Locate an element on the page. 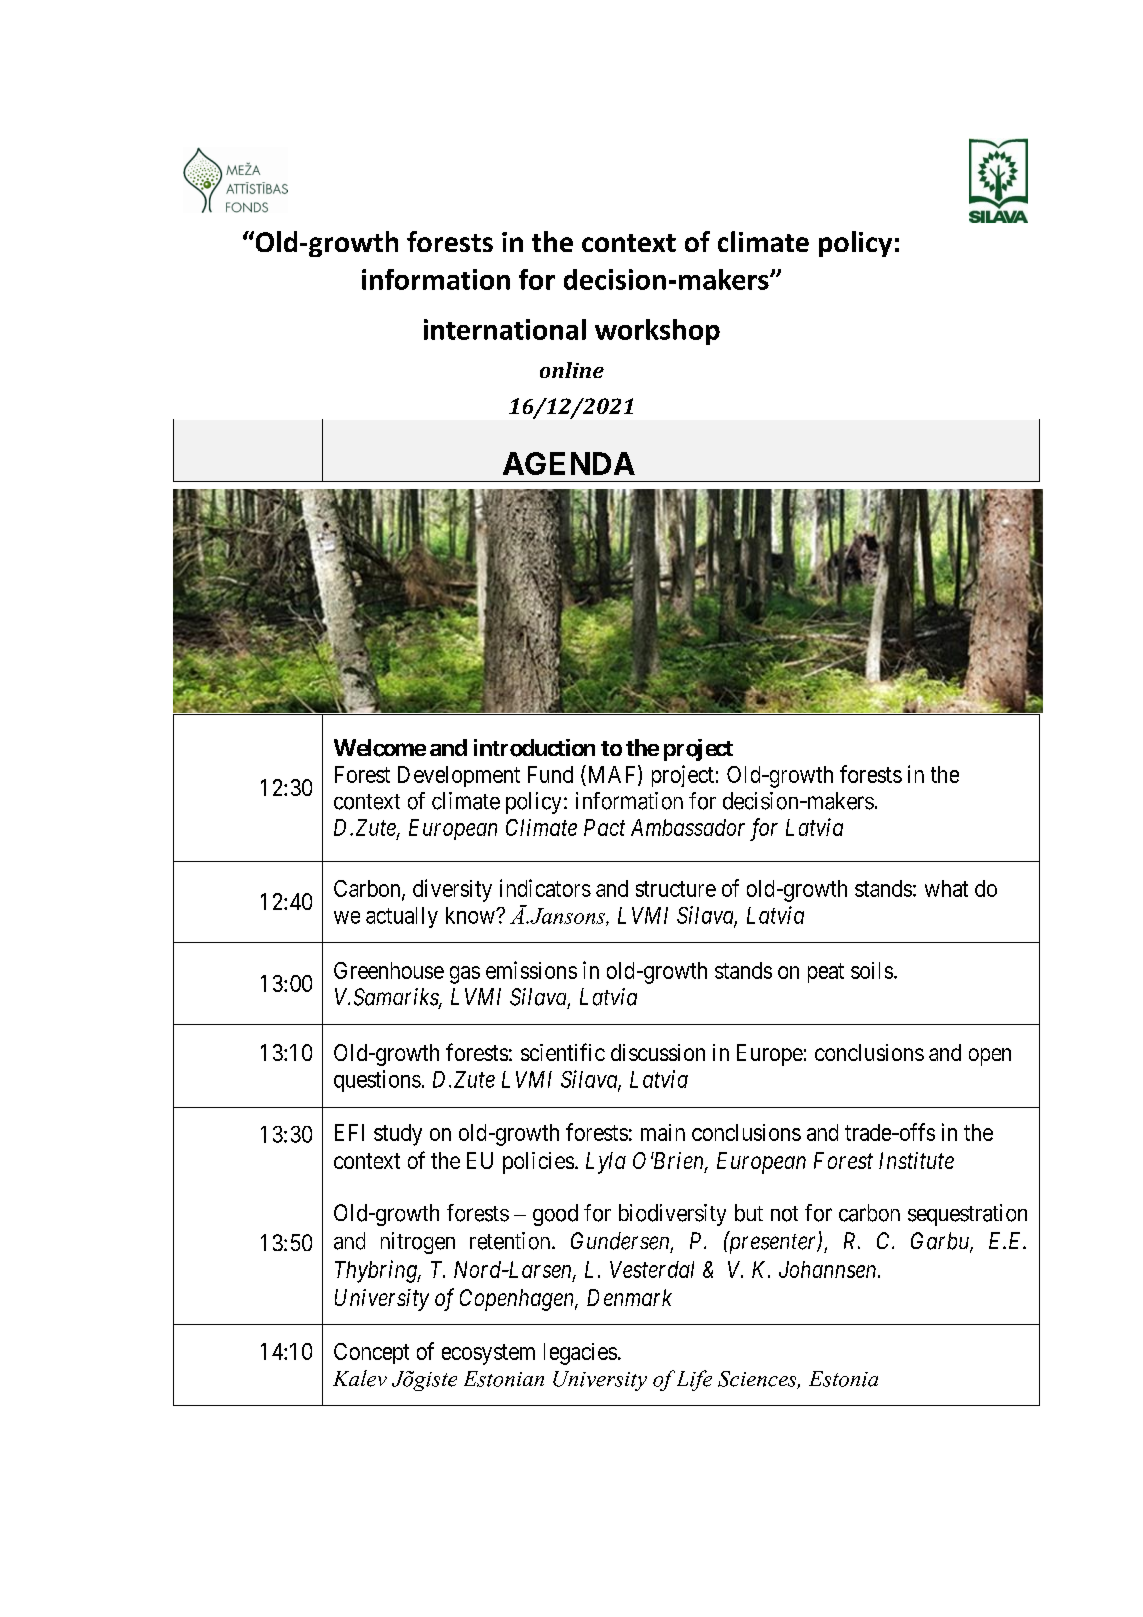 Image resolution: width=1143 pixels, height=1617 pixels. study is located at coordinates (398, 1135).
